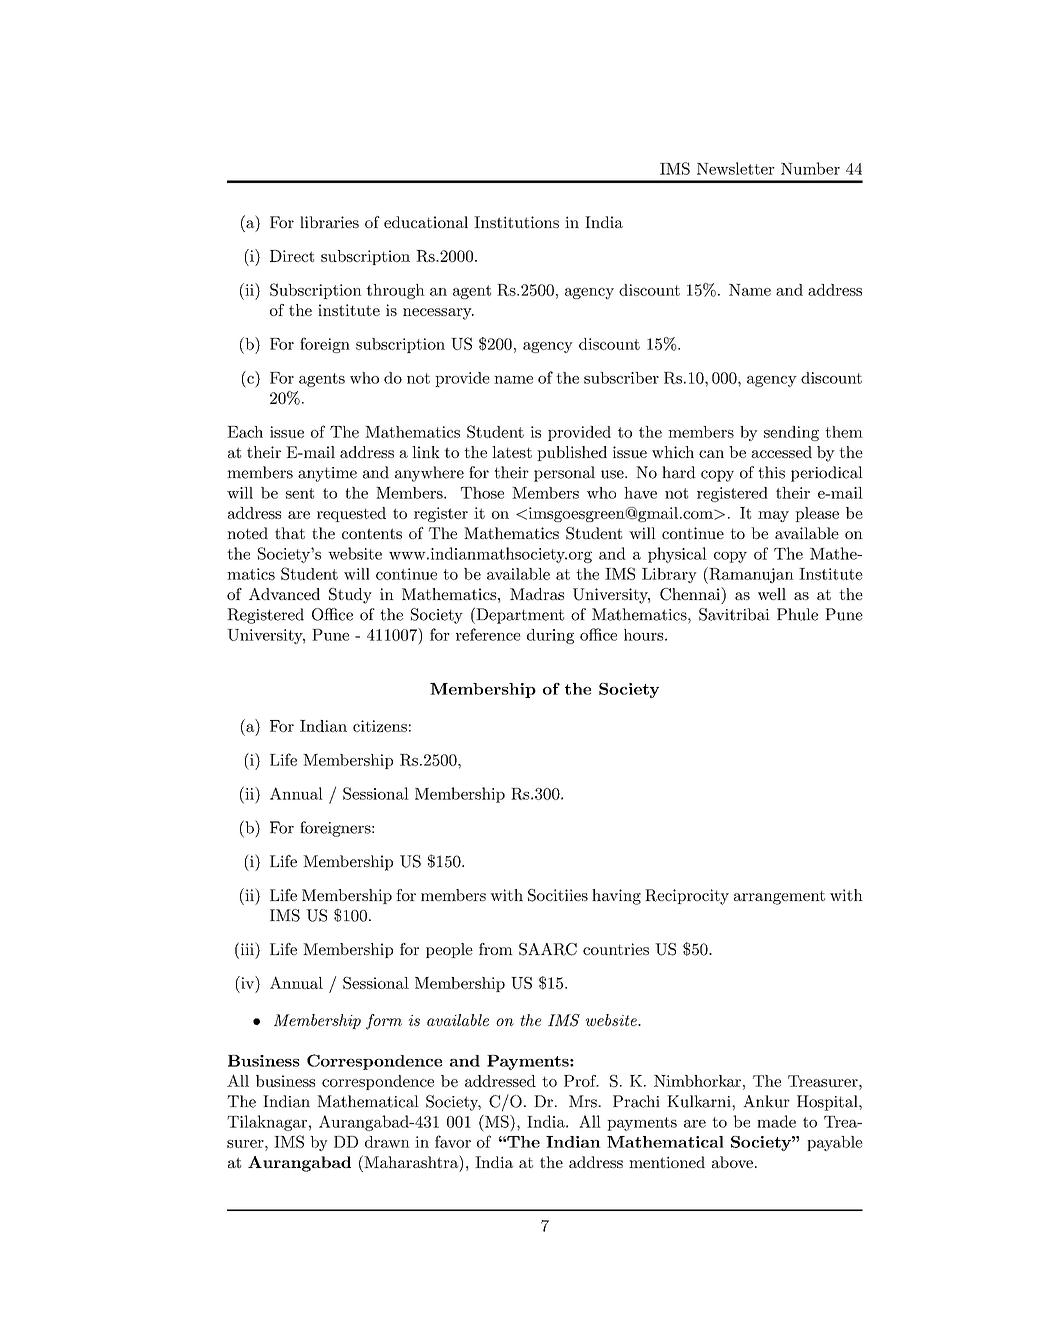 This screenshot has height=1344, width=1039. I want to click on latest, so click(512, 452).
